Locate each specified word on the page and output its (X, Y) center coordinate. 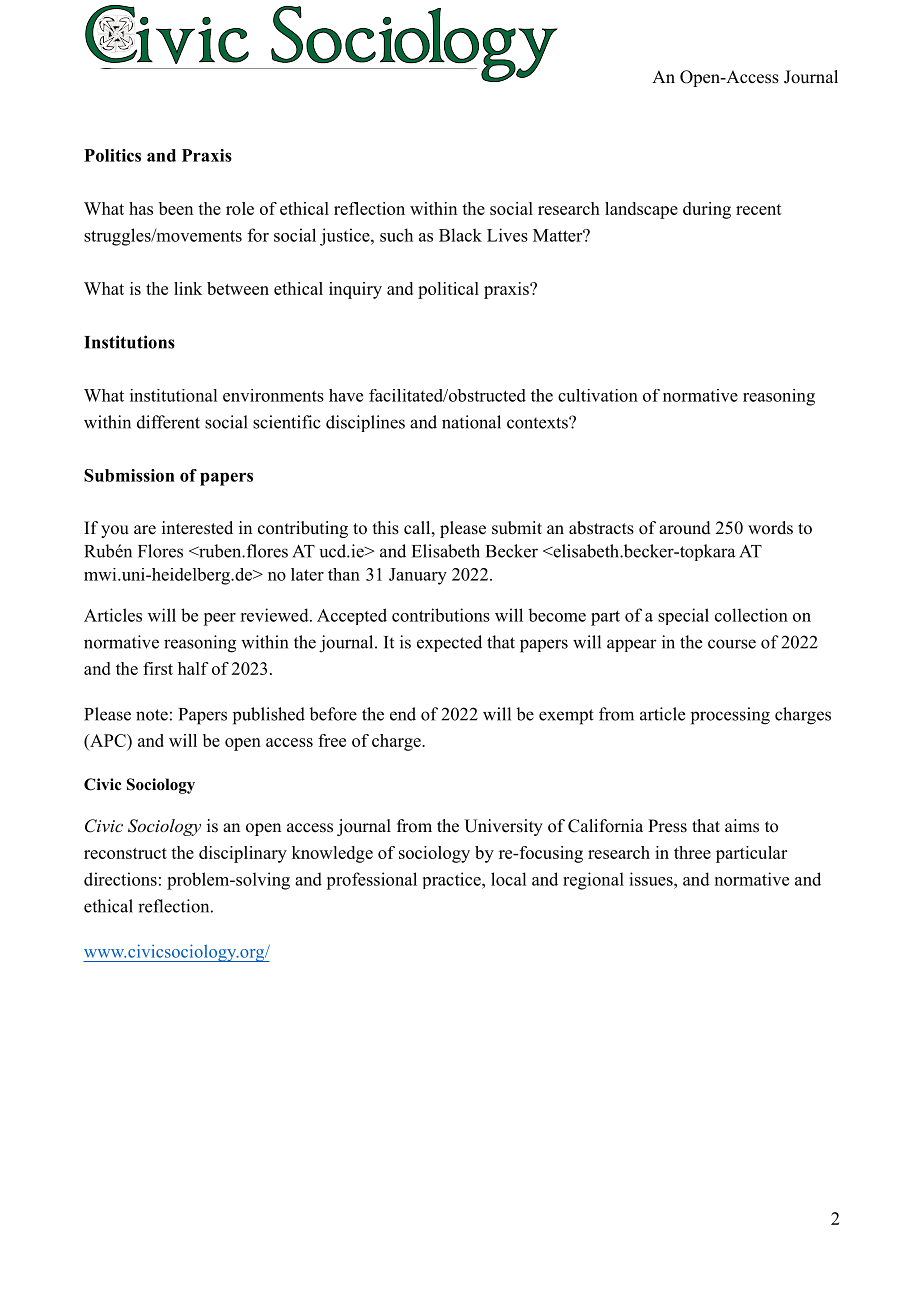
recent (759, 209)
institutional (173, 395)
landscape (641, 210)
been (176, 208)
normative (700, 395)
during (707, 210)
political (448, 290)
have (346, 395)
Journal (811, 77)
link (188, 288)
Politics (112, 155)
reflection (369, 208)
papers (226, 479)
